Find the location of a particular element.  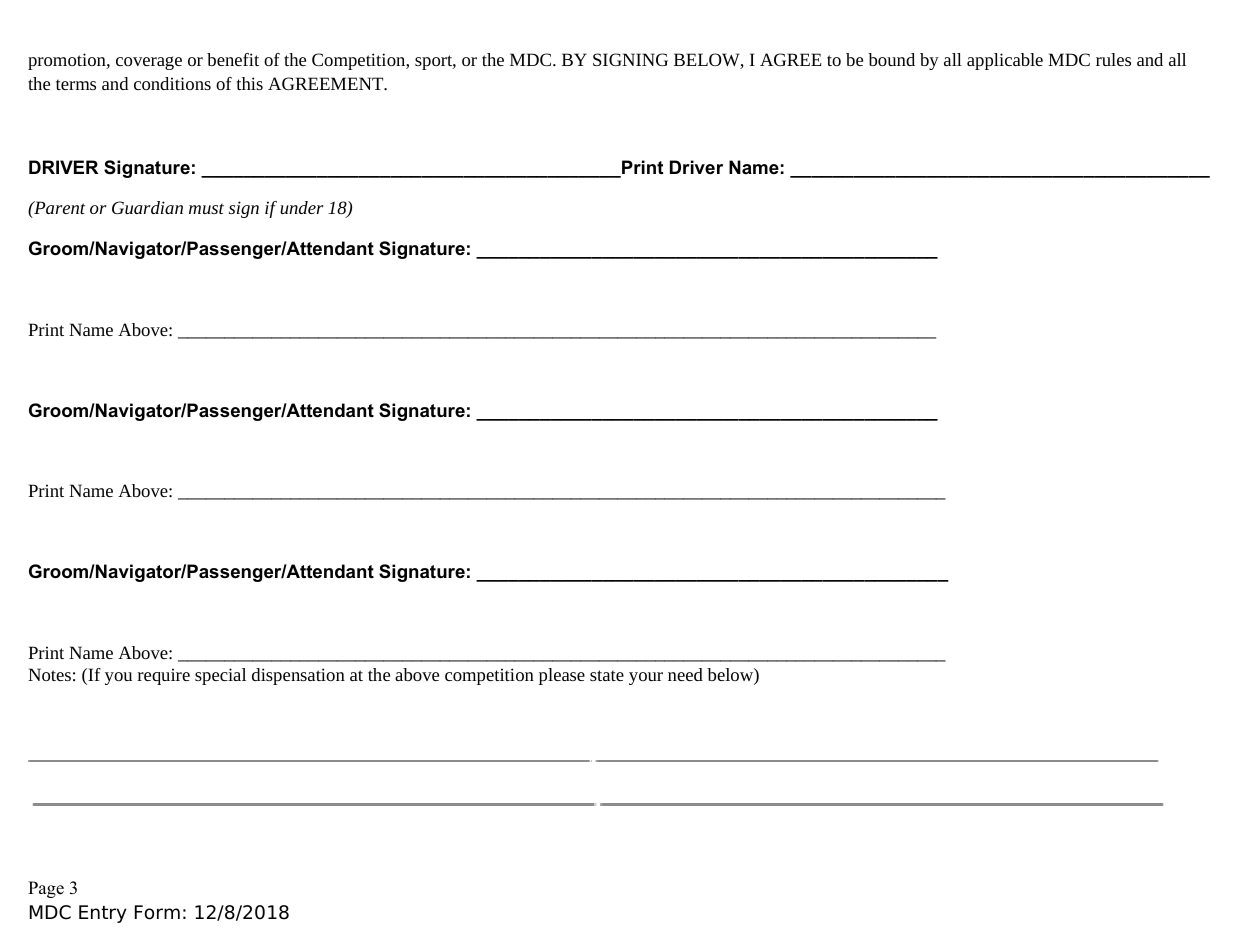

bound is located at coordinates (891, 59).
